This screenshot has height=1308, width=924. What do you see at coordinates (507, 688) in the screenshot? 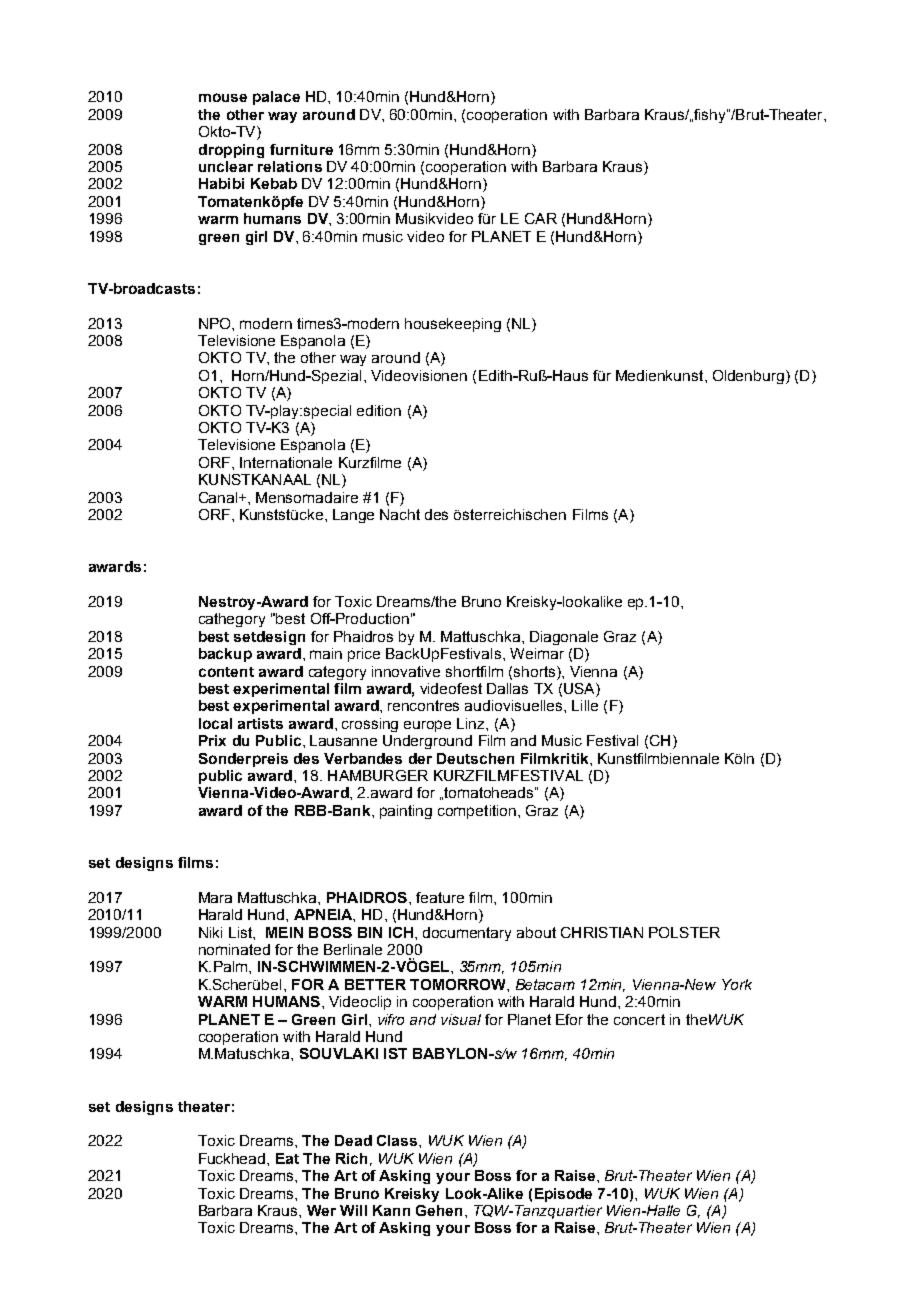
I see `Dallas` at bounding box center [507, 688].
